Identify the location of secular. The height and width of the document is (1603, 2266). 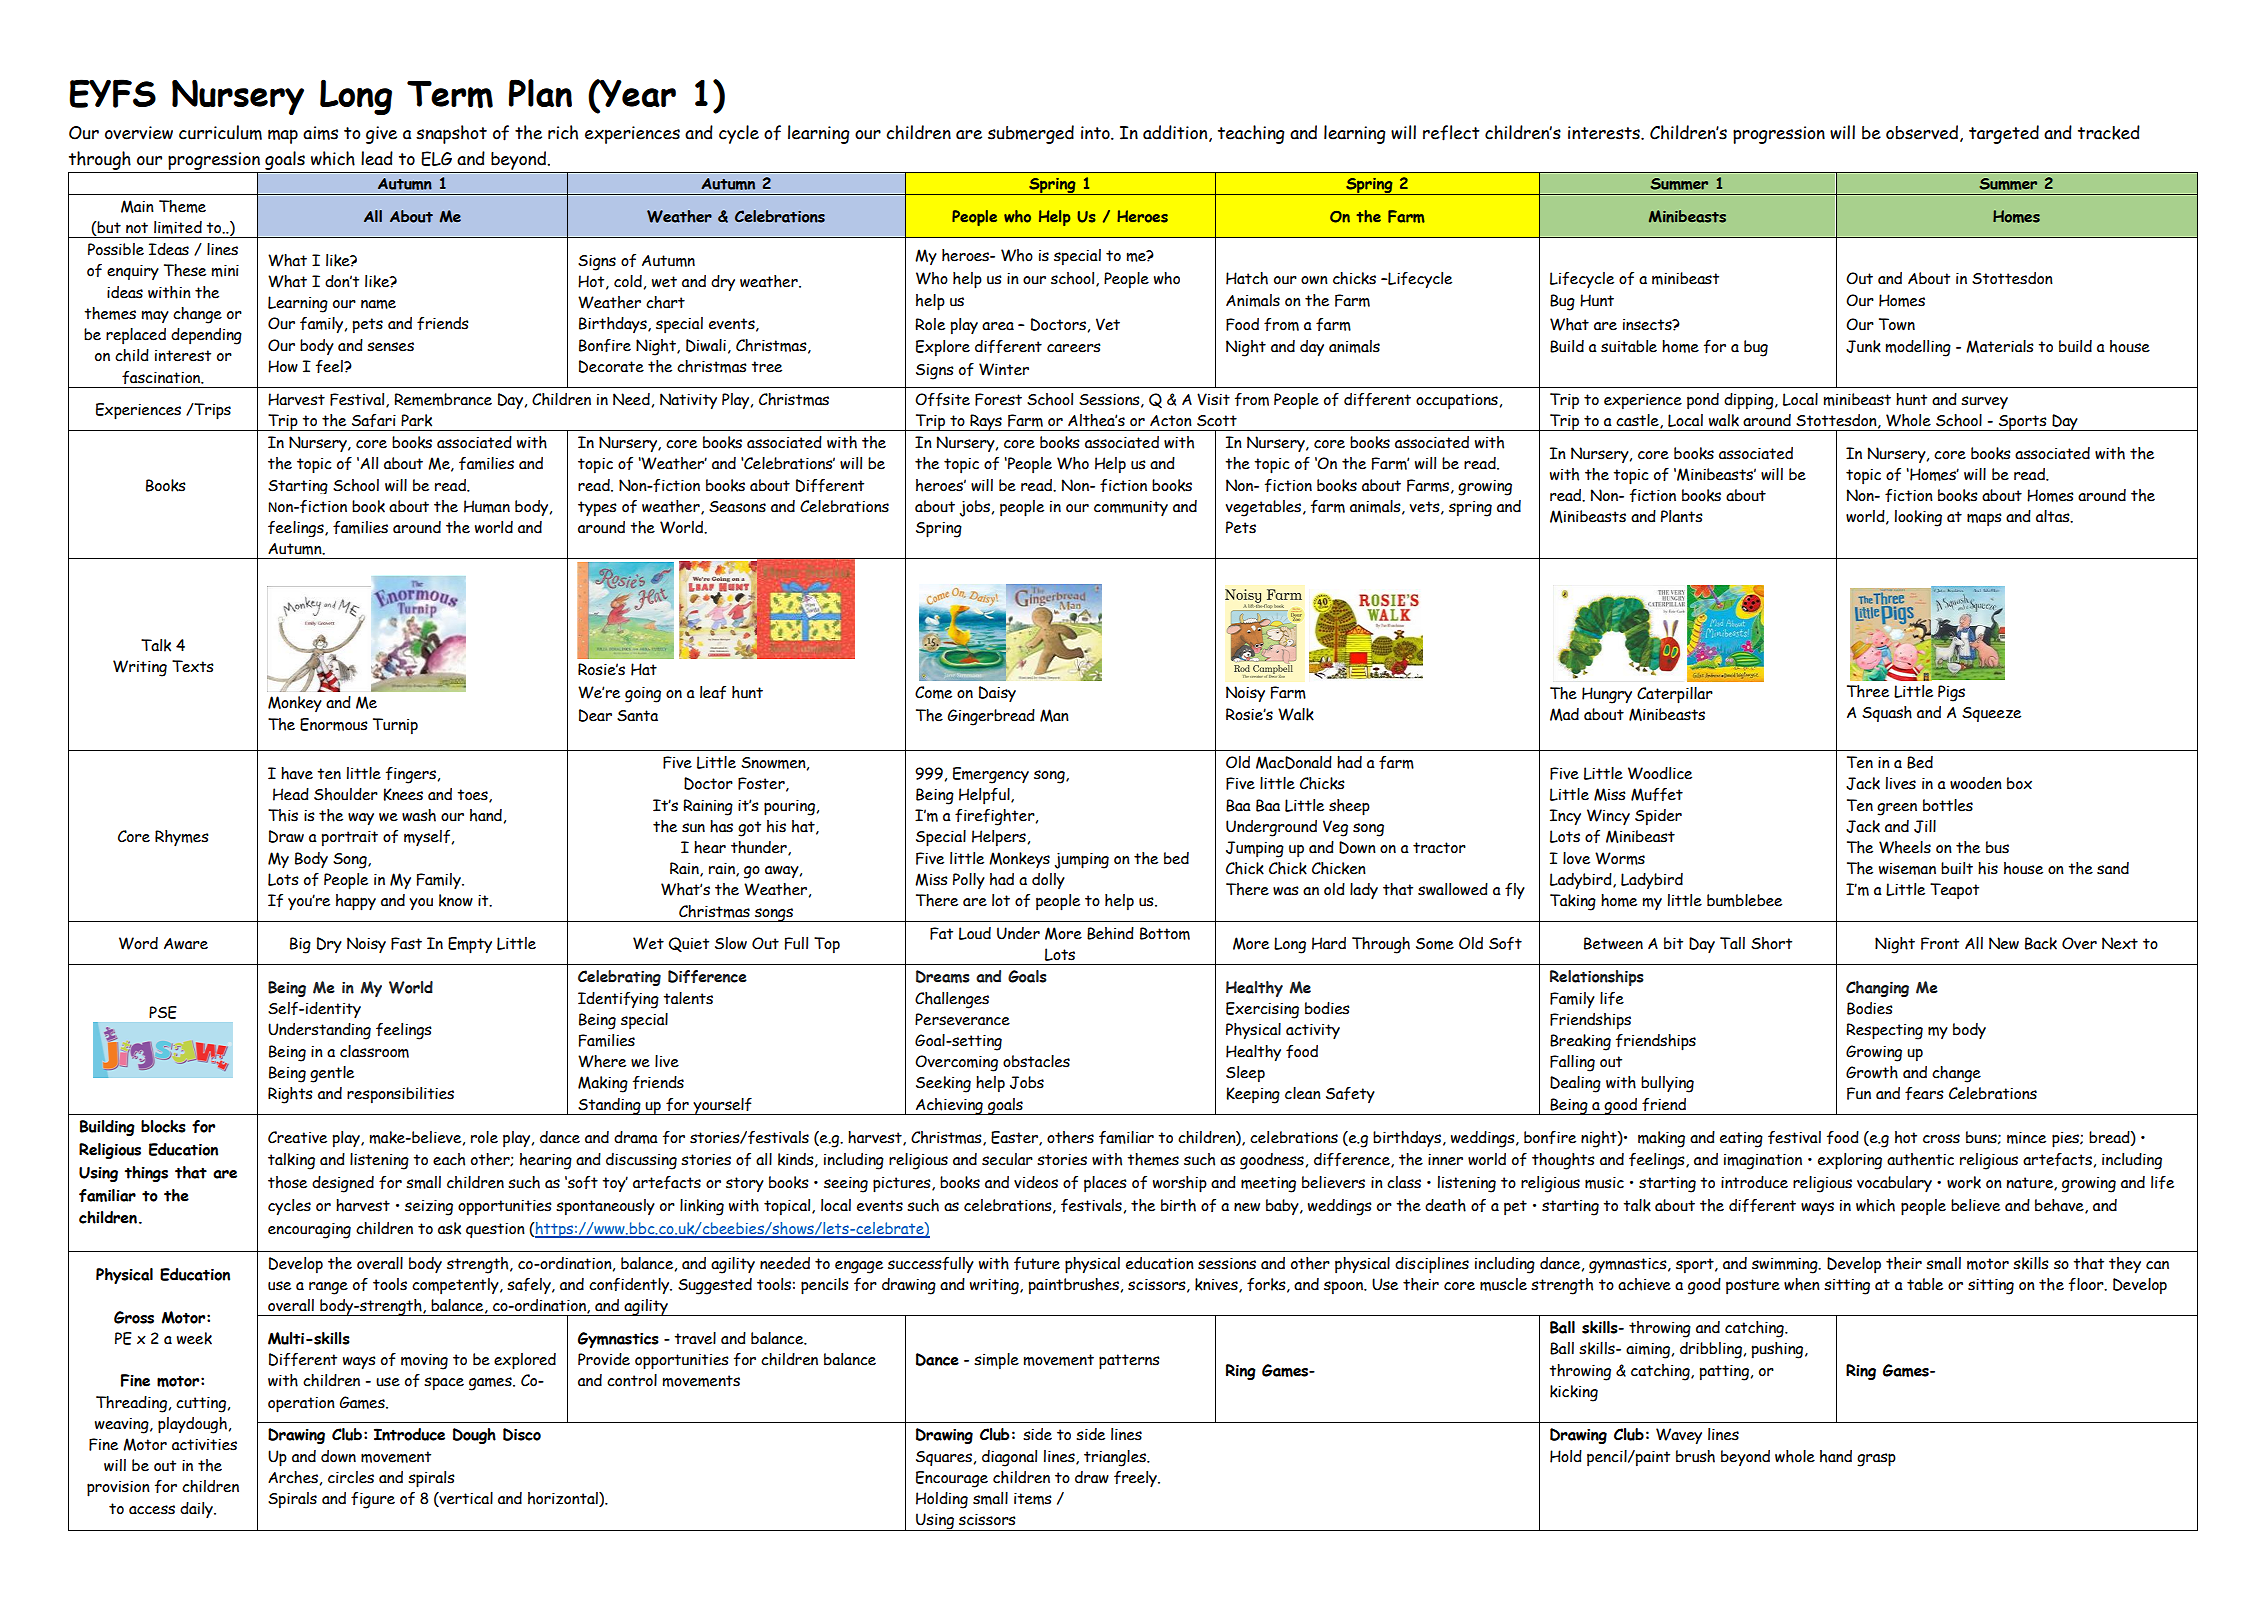
(1007, 1159).
